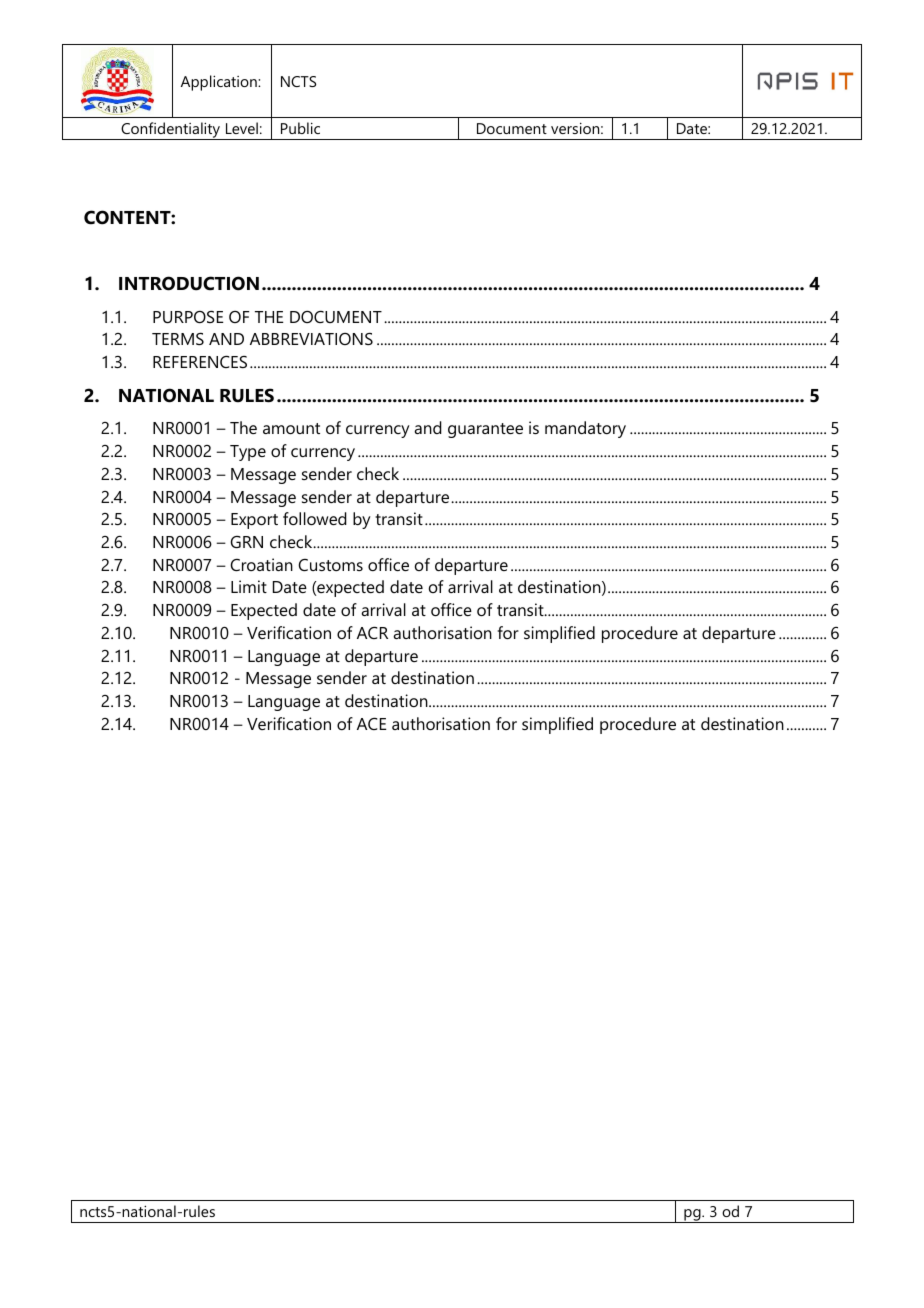 This image has height=1308, width=924. What do you see at coordinates (242, 128) in the image?
I see `Level` at bounding box center [242, 128].
